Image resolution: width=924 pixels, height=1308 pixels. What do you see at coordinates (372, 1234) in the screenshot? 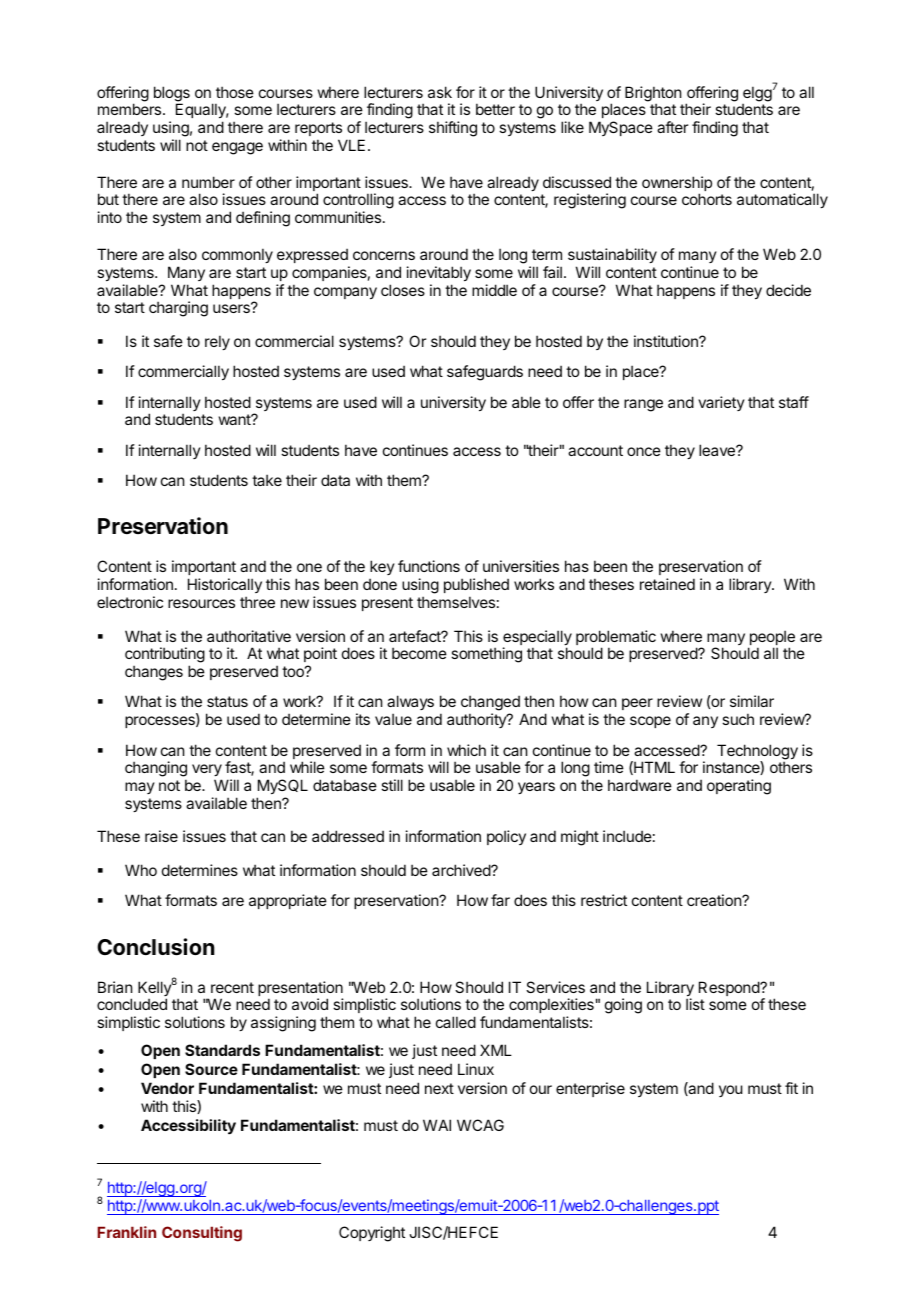
I see `Copyright` at bounding box center [372, 1234].
